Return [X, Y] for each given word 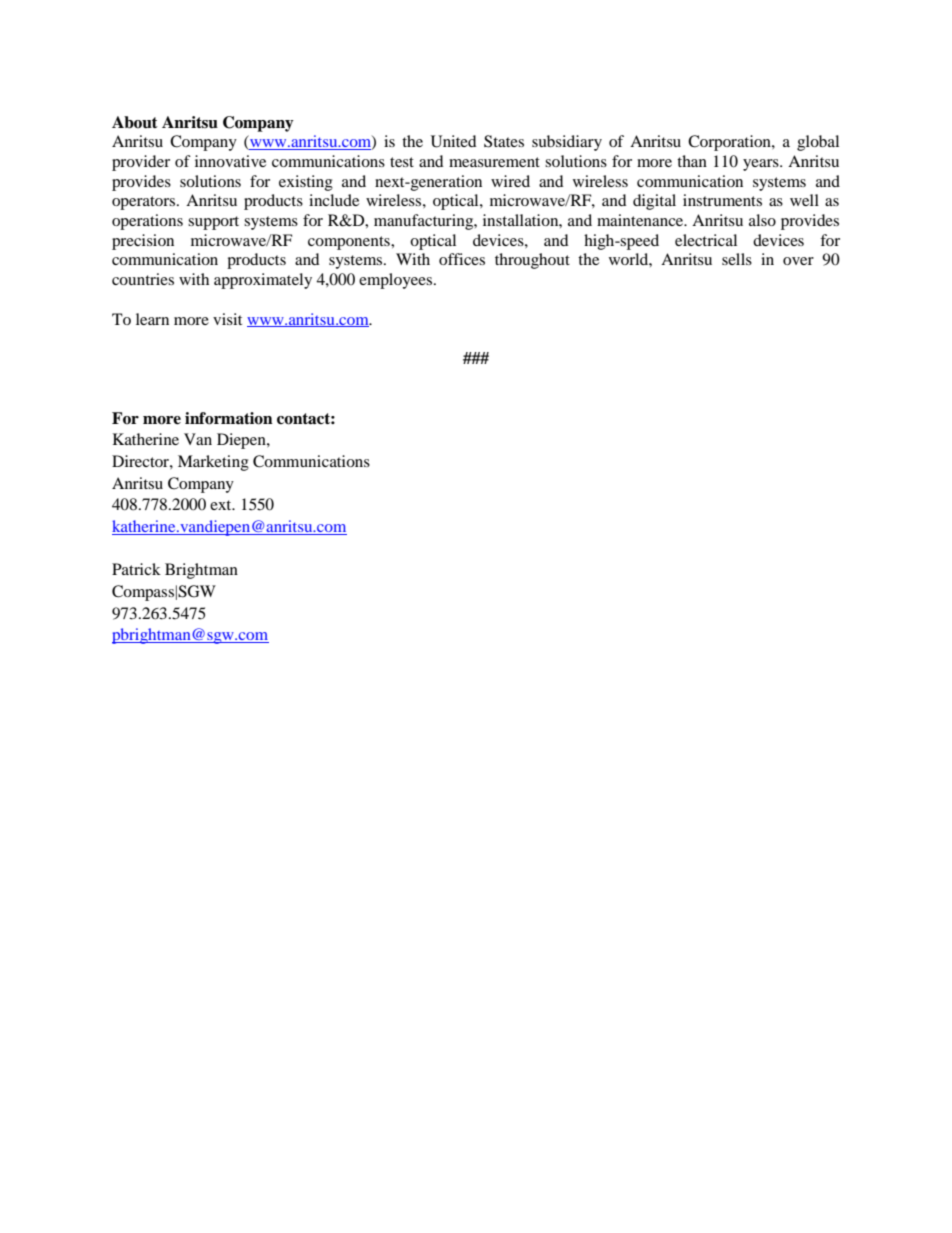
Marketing [213, 463]
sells [737, 259]
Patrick [136, 569]
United [454, 141]
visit [227, 319]
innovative [230, 161]
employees [397, 281]
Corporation [730, 143]
